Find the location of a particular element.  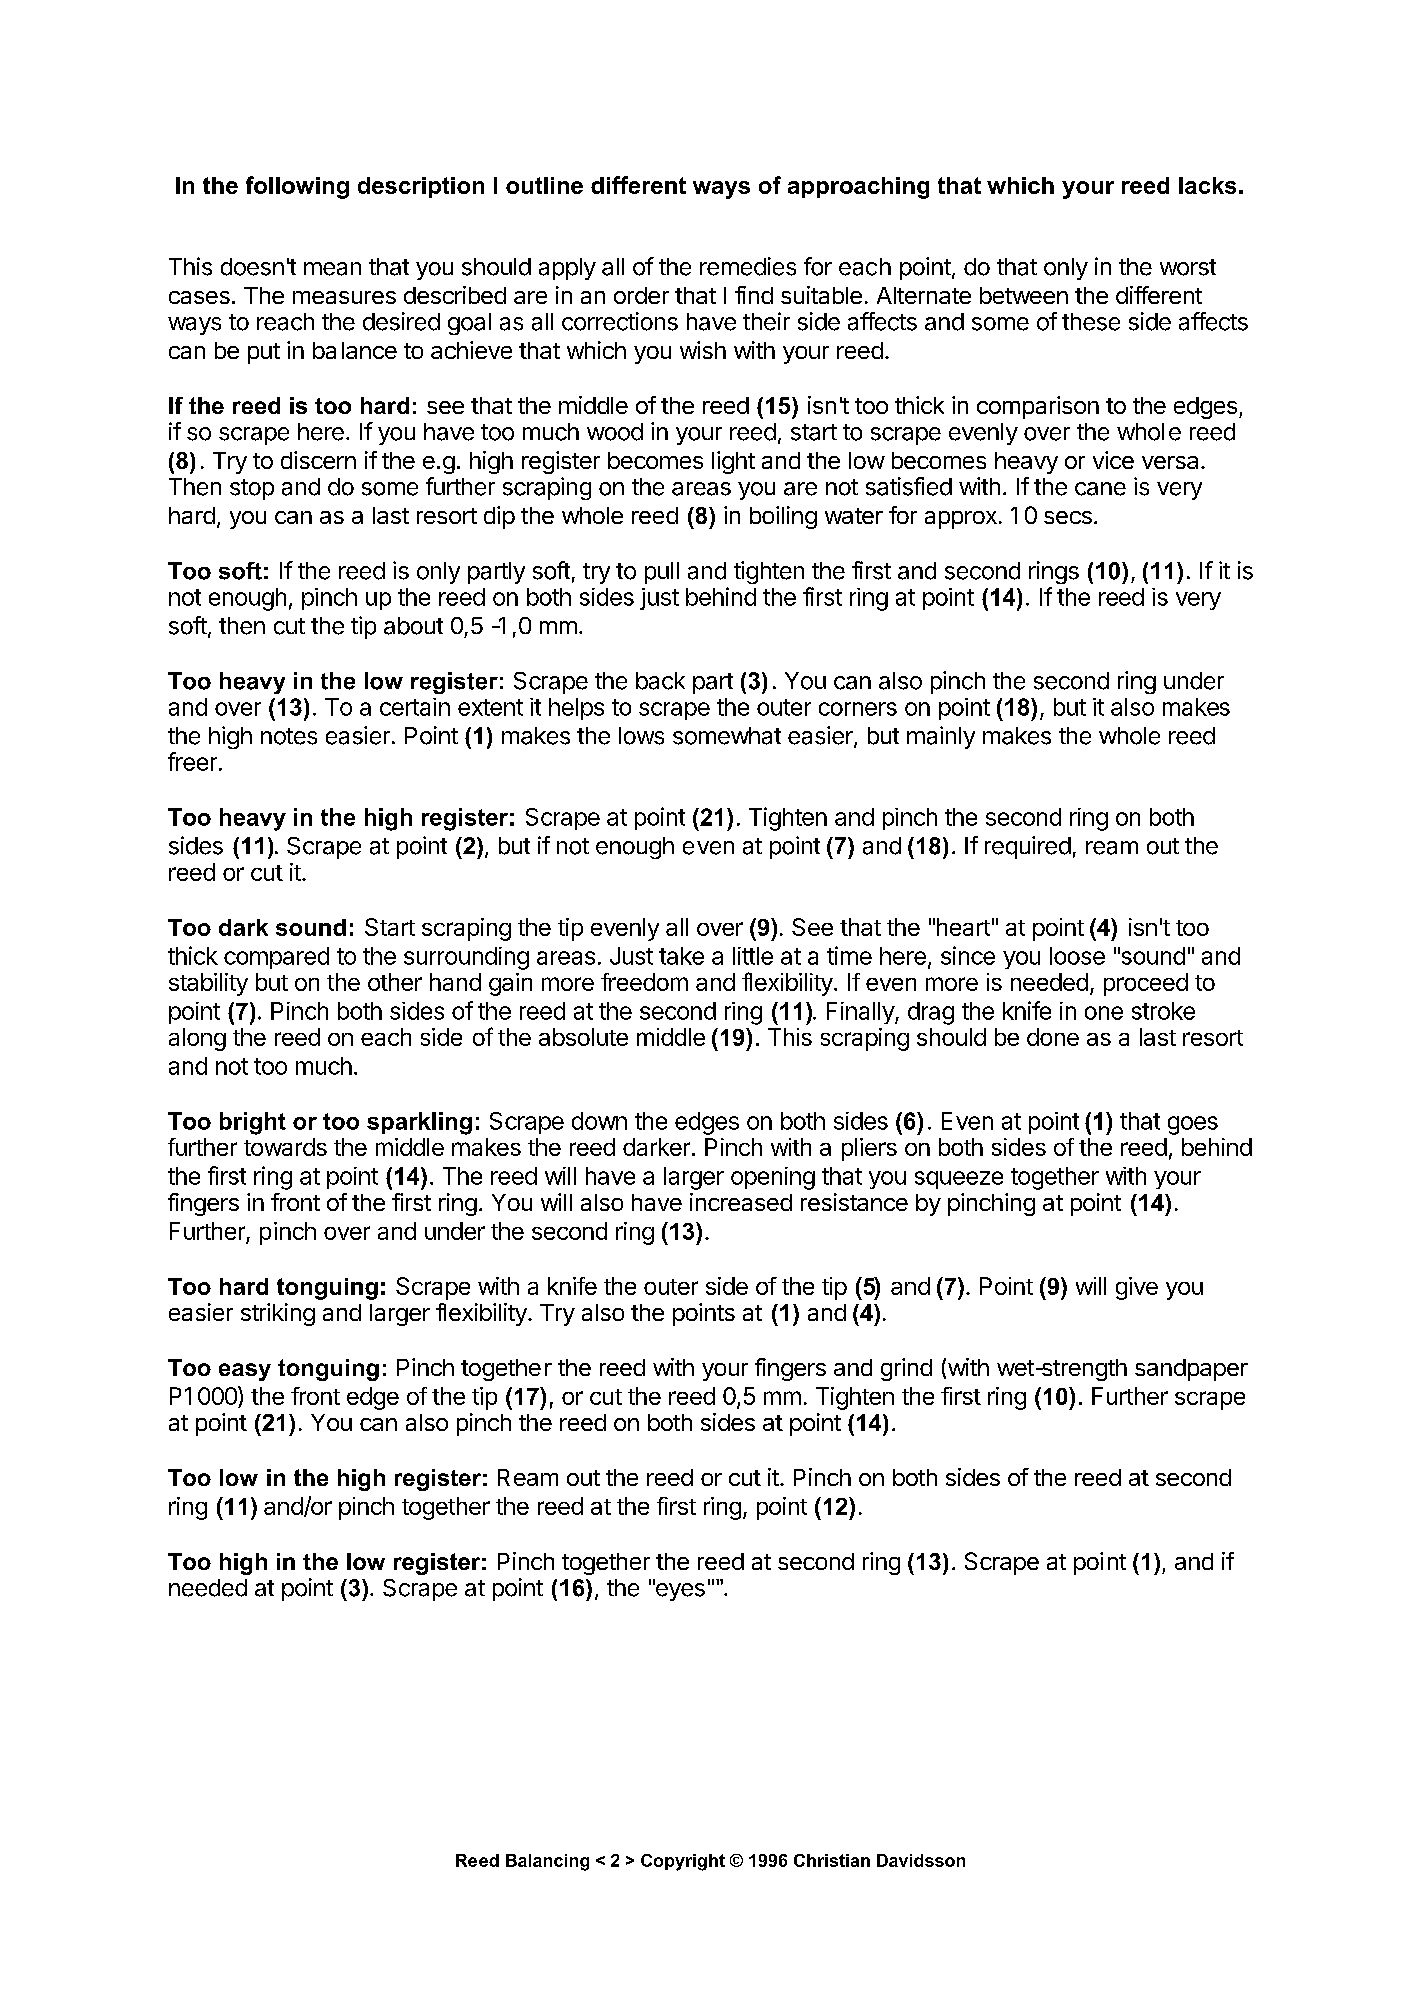

remedies is located at coordinates (748, 266).
